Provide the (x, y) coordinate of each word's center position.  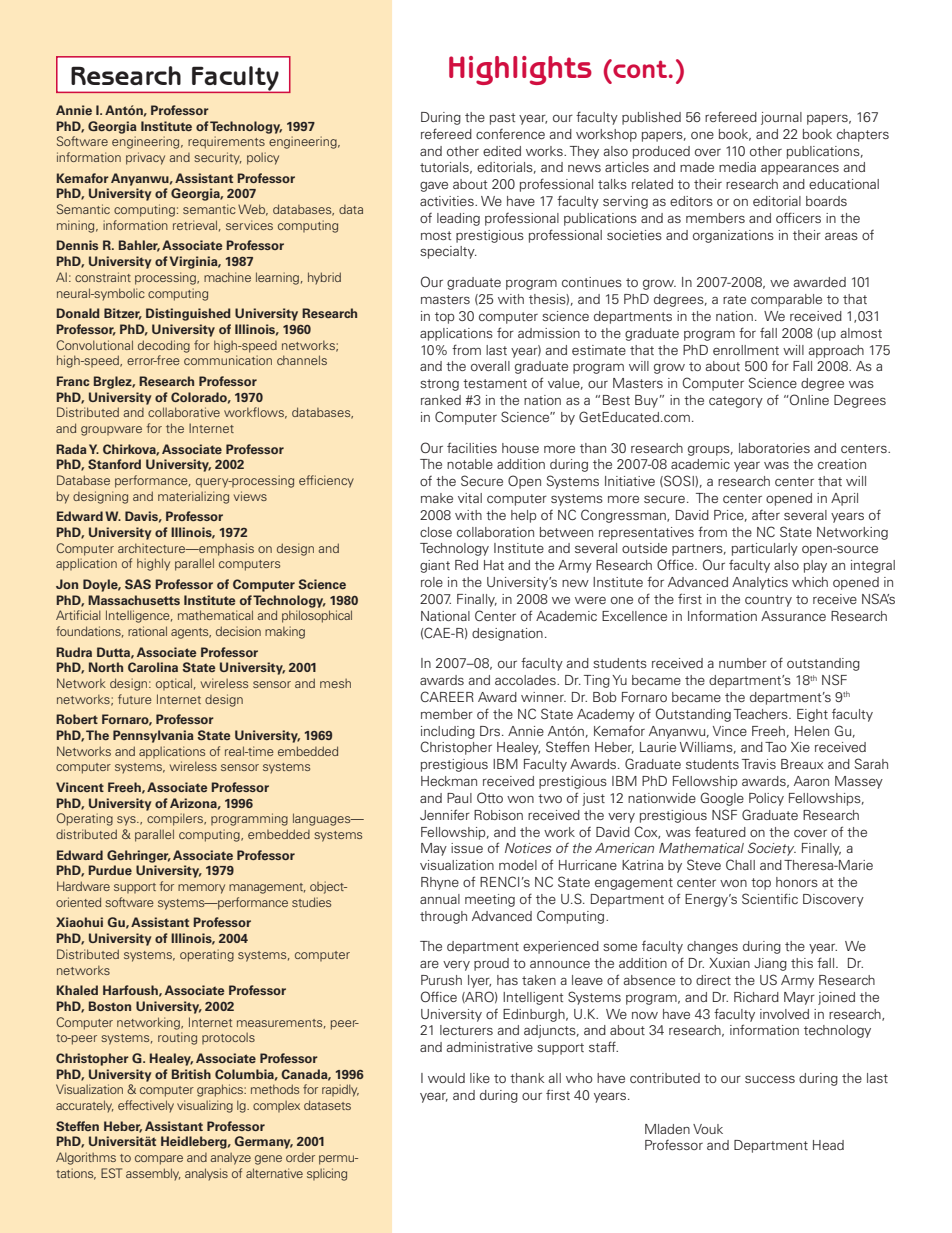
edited (502, 151)
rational (147, 631)
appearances (800, 169)
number (743, 663)
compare (159, 1160)
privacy (145, 158)
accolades (526, 680)
